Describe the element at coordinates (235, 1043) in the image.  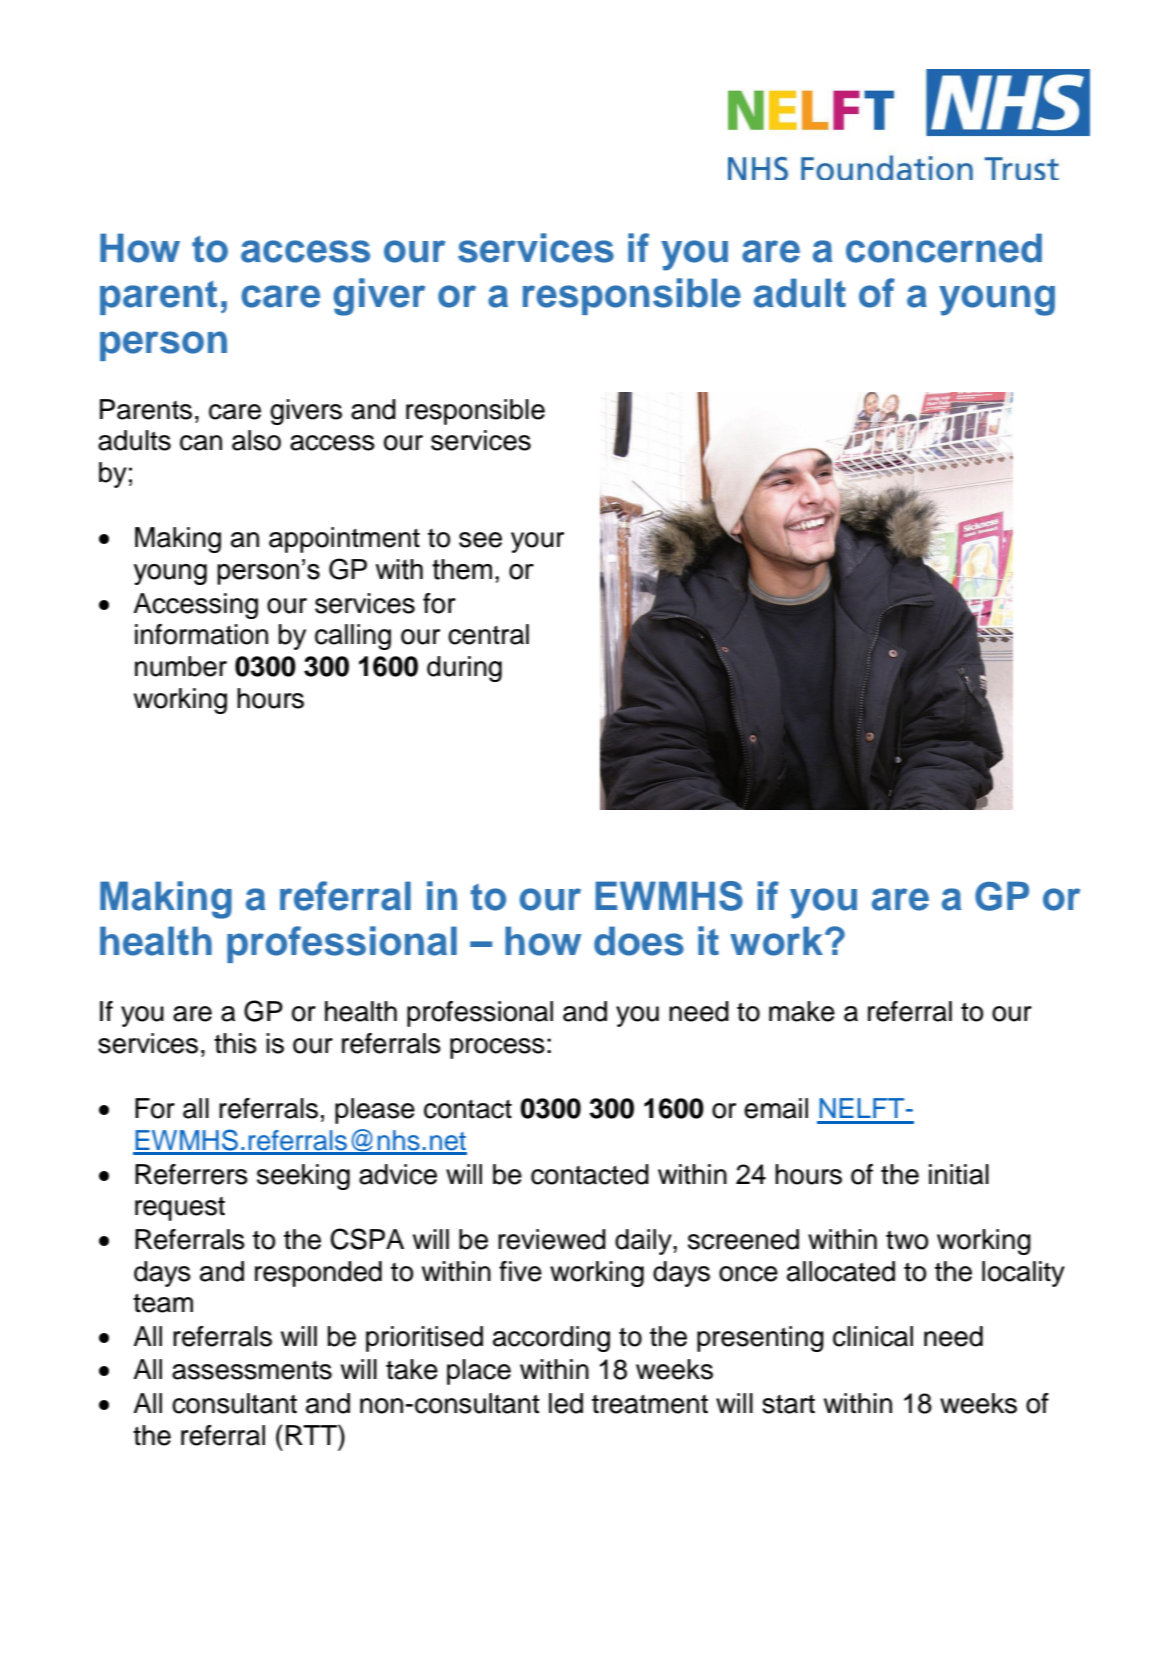
I see `this` at that location.
